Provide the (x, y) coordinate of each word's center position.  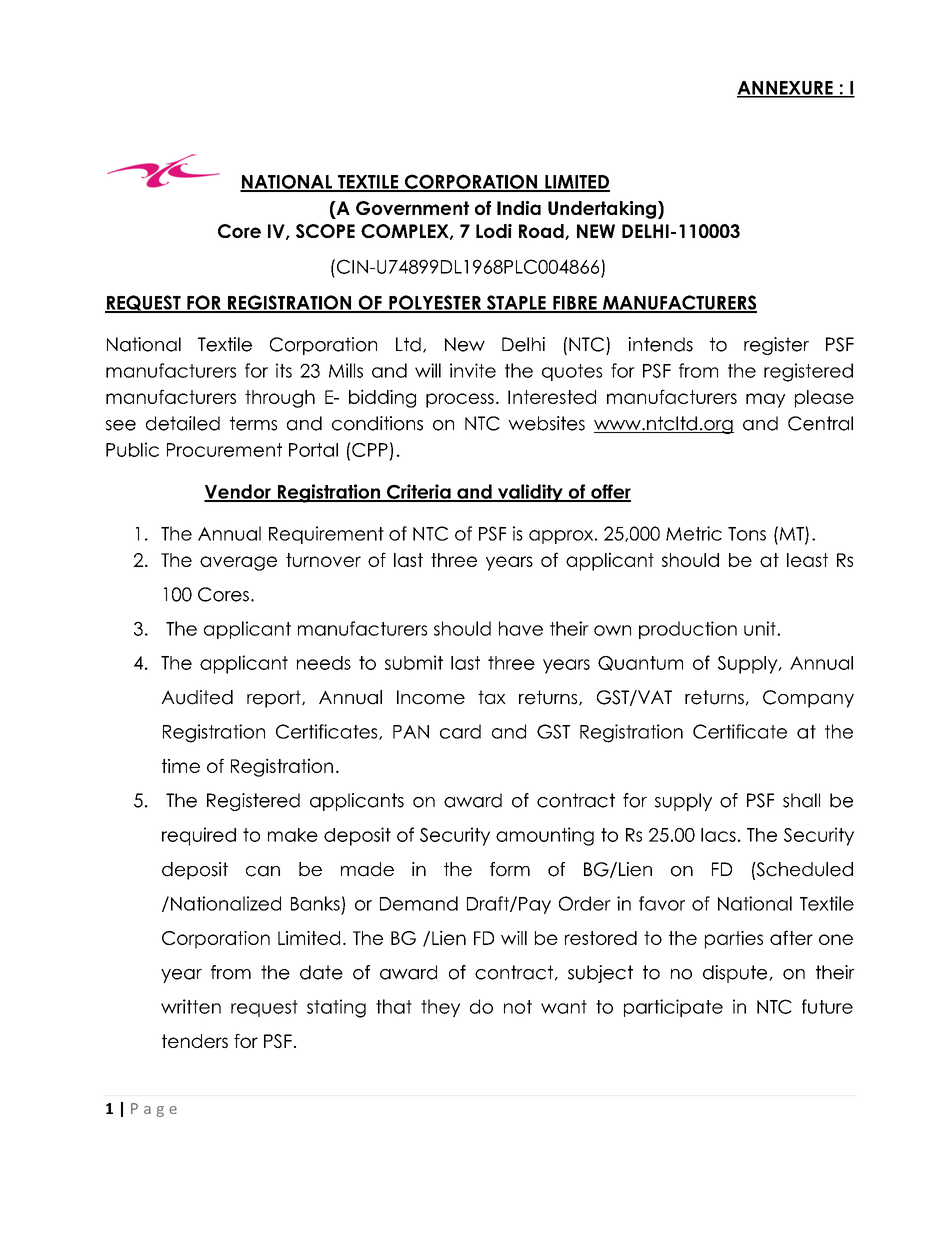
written (191, 1006)
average (238, 563)
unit (761, 628)
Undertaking (603, 210)
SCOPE (325, 231)
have (521, 628)
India (519, 208)
